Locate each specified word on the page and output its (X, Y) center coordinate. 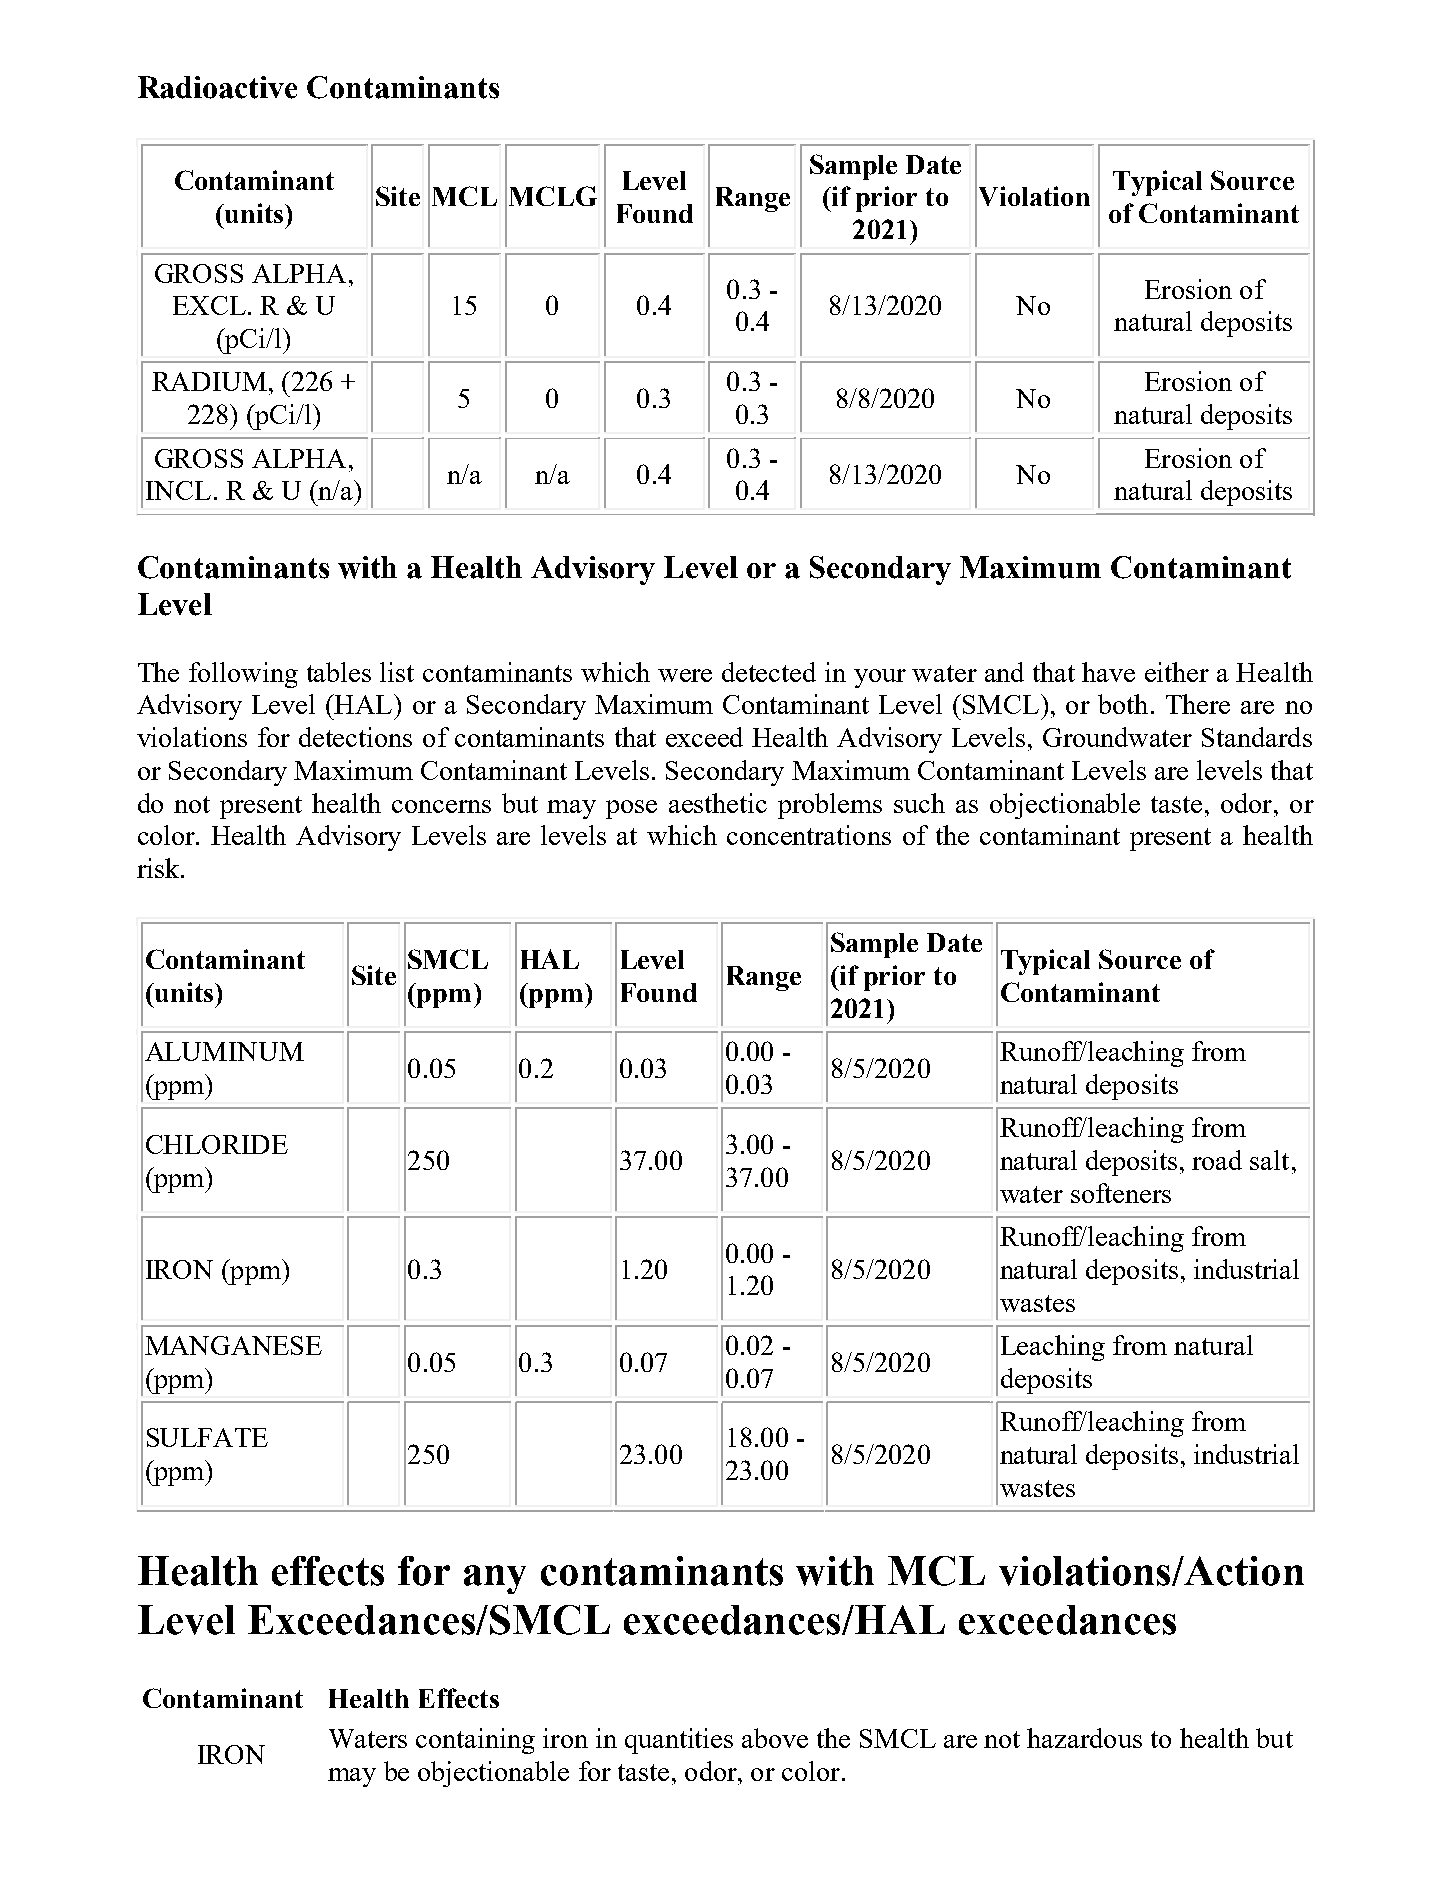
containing (475, 1741)
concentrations (809, 835)
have (1108, 672)
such (919, 803)
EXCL (209, 305)
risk (159, 868)
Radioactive (217, 87)
